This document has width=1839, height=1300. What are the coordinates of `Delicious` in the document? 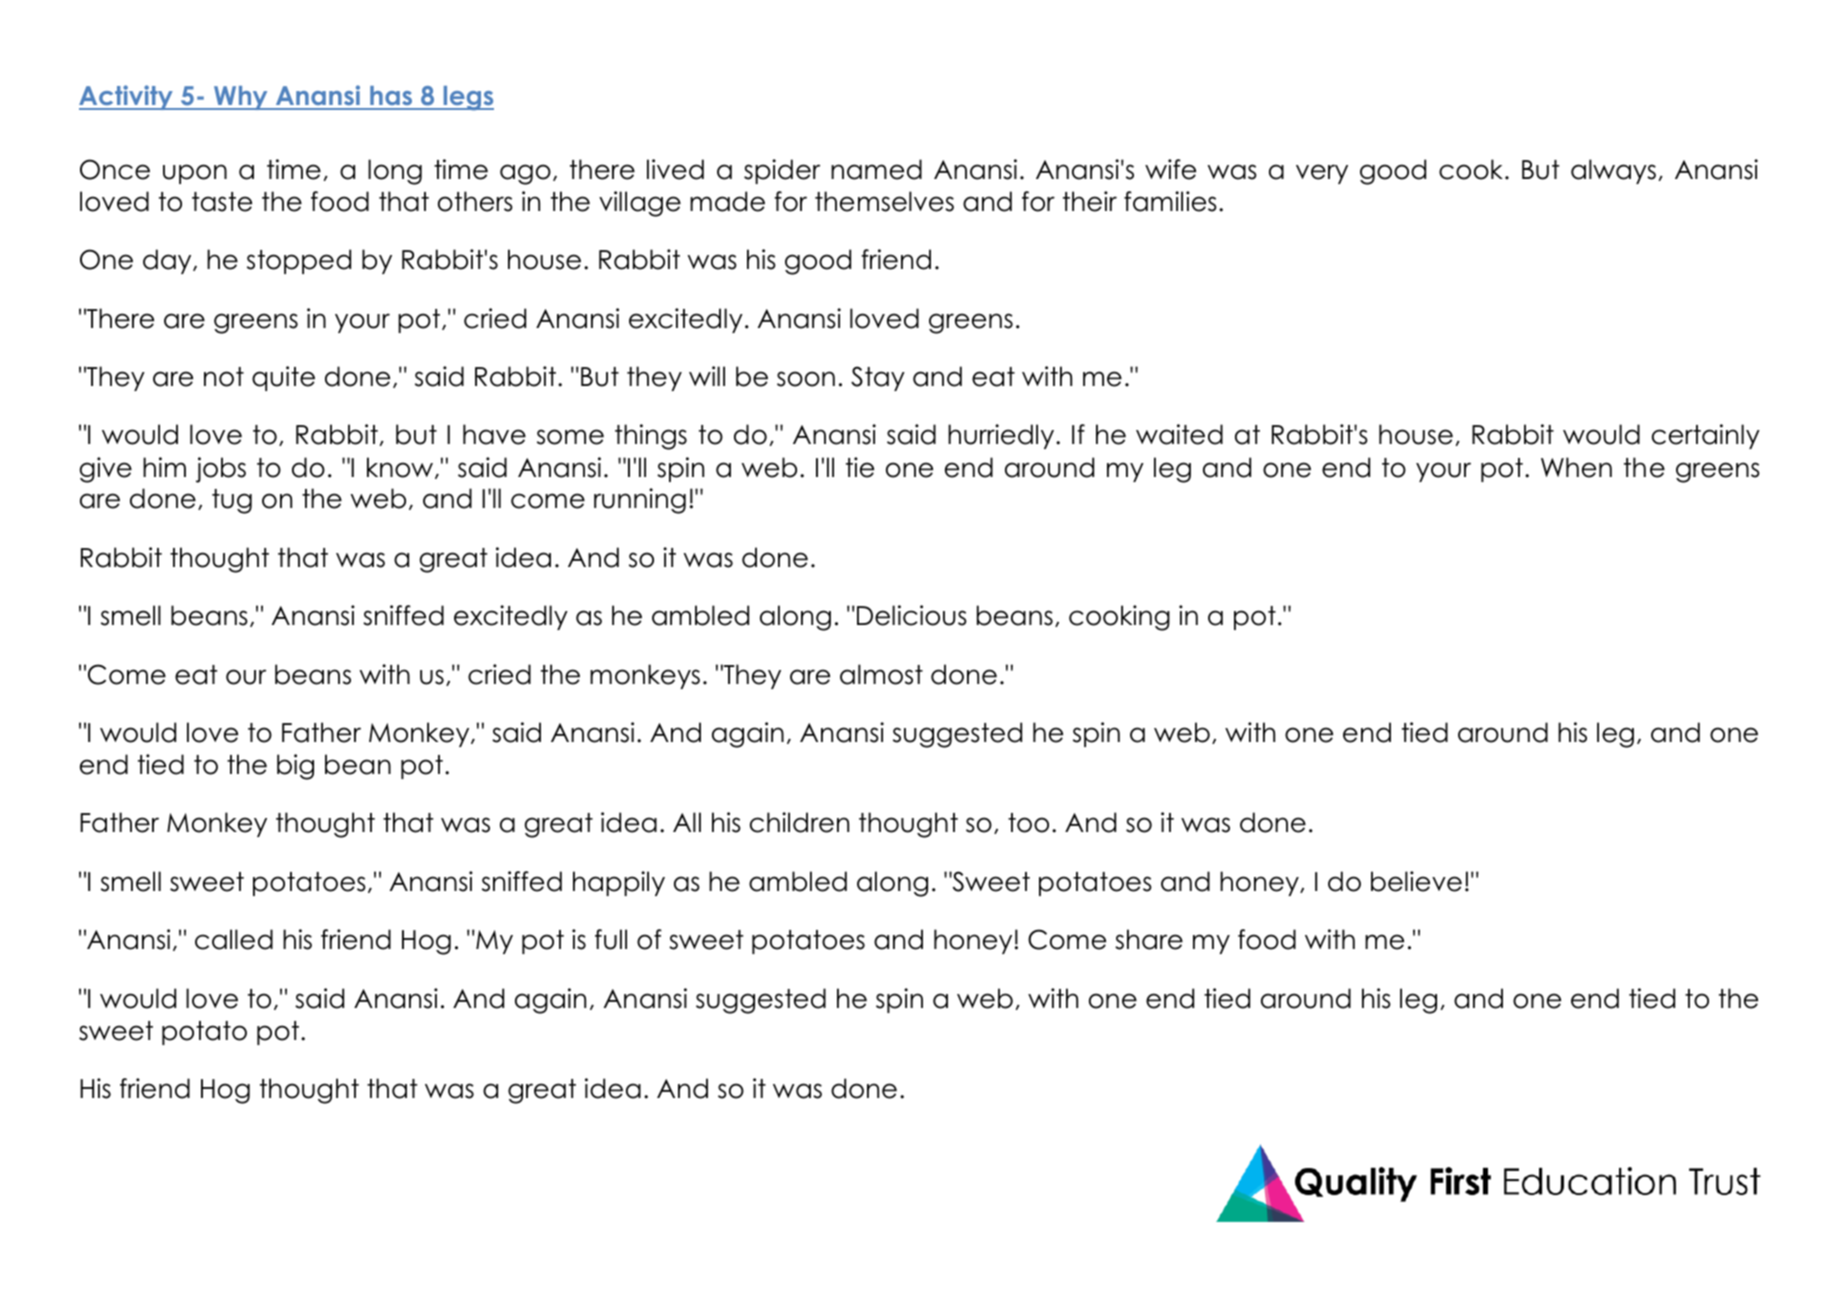 It's located at (912, 615).
